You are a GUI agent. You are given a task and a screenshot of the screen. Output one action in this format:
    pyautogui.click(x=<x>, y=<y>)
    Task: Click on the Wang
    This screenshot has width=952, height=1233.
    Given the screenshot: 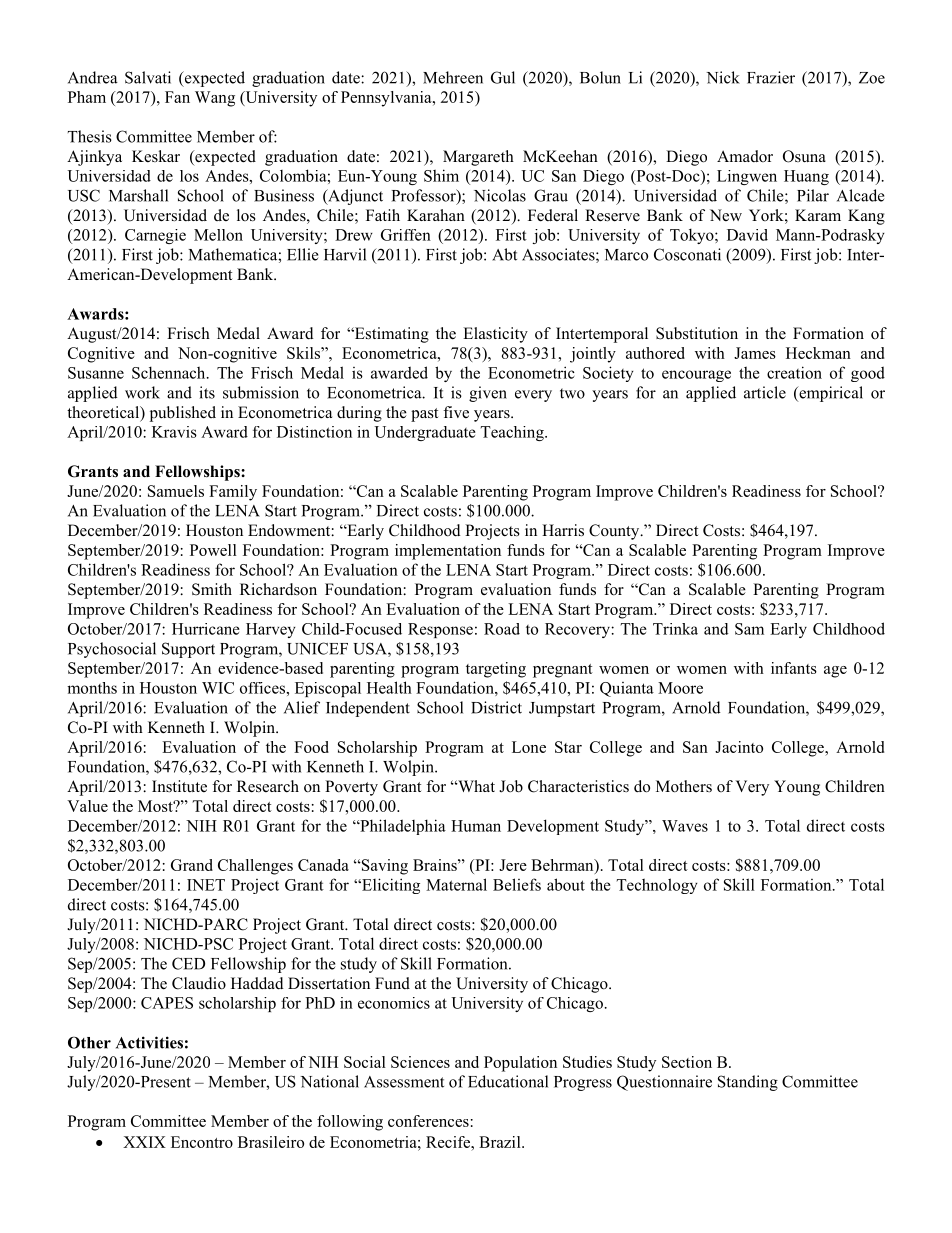 What is the action you would take?
    pyautogui.click(x=215, y=99)
